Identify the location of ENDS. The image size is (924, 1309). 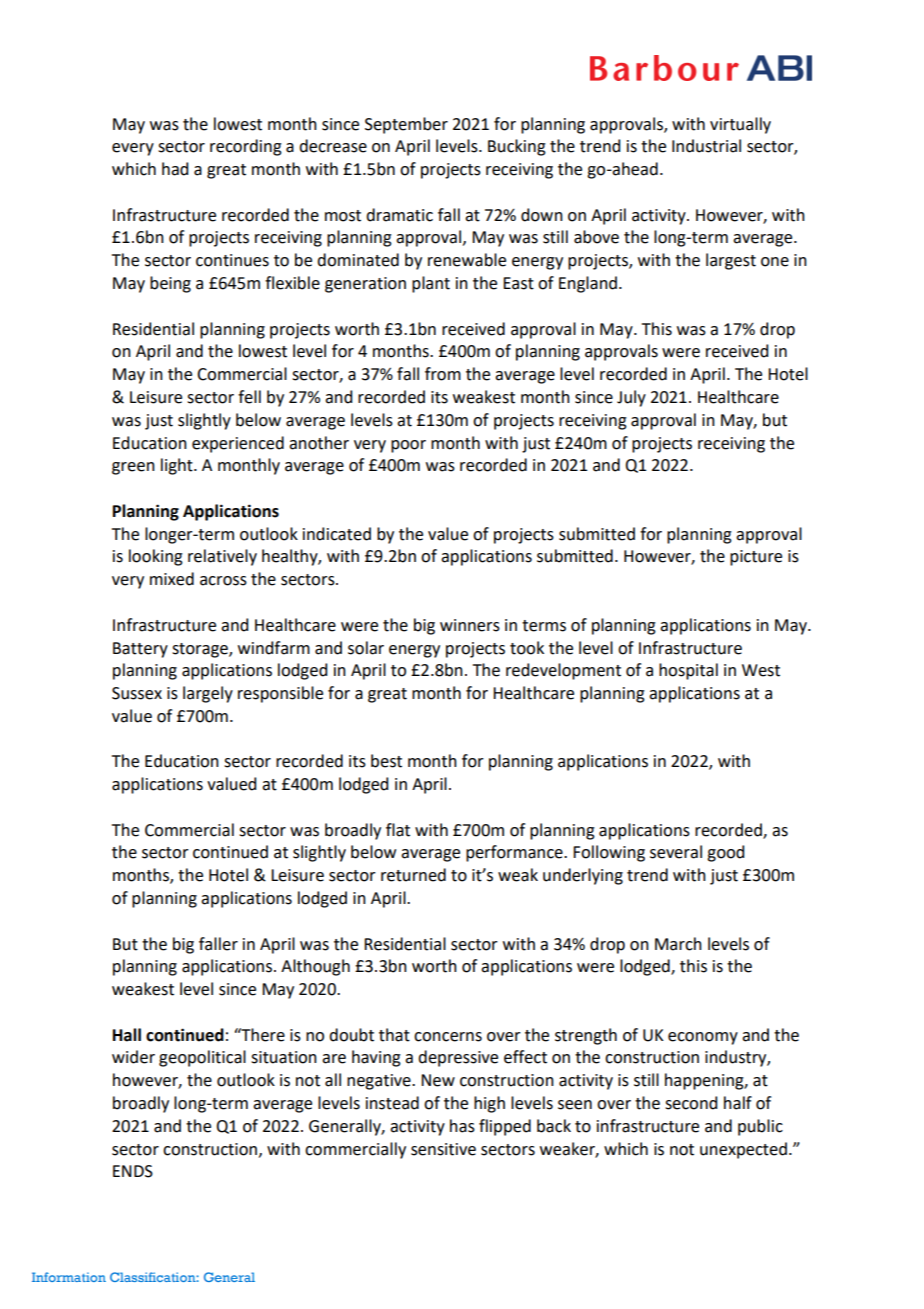
(133, 1171).
